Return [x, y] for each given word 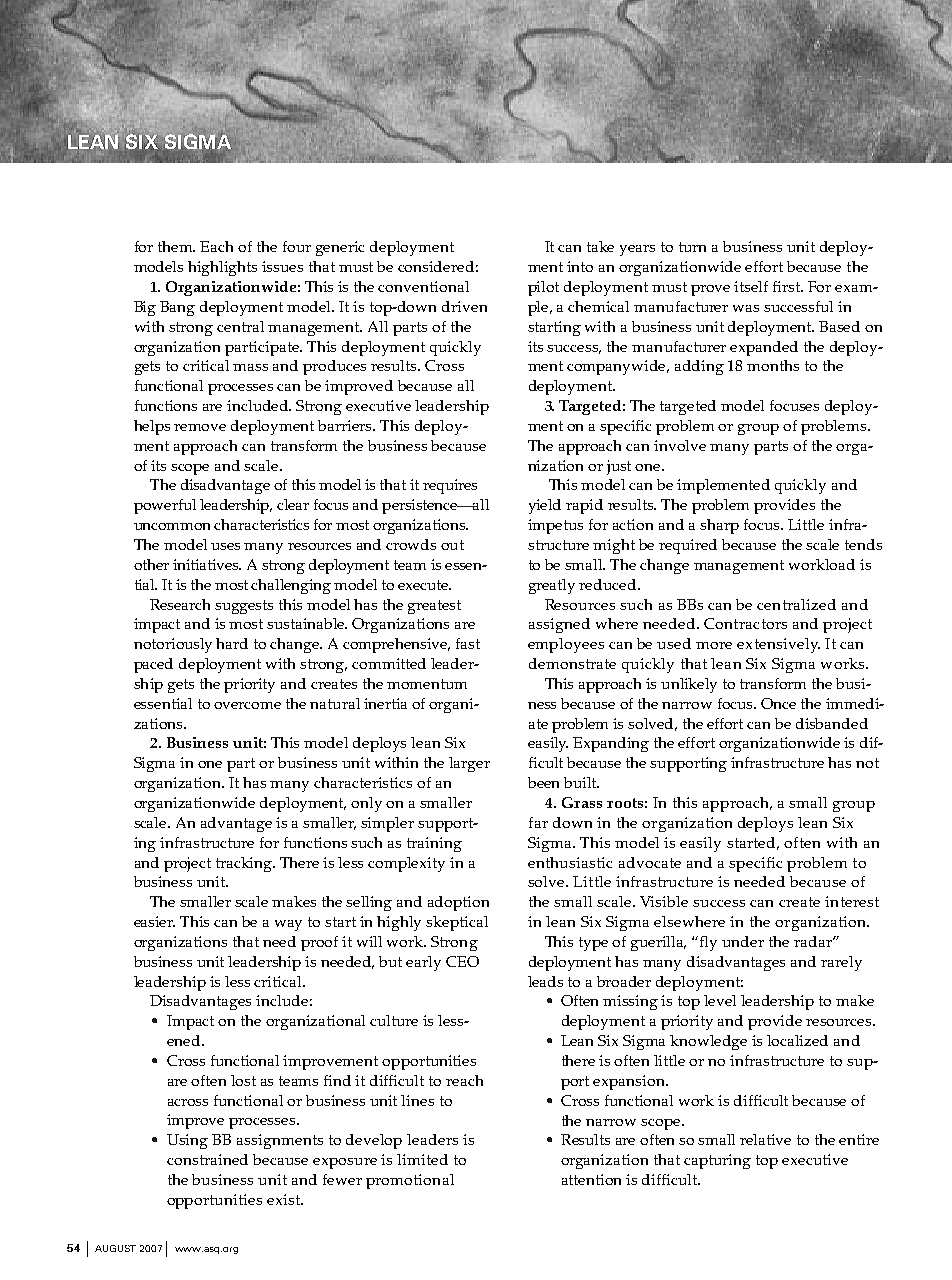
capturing [717, 1161]
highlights [222, 268]
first [788, 286]
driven [464, 306]
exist [284, 1199]
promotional [410, 1181]
